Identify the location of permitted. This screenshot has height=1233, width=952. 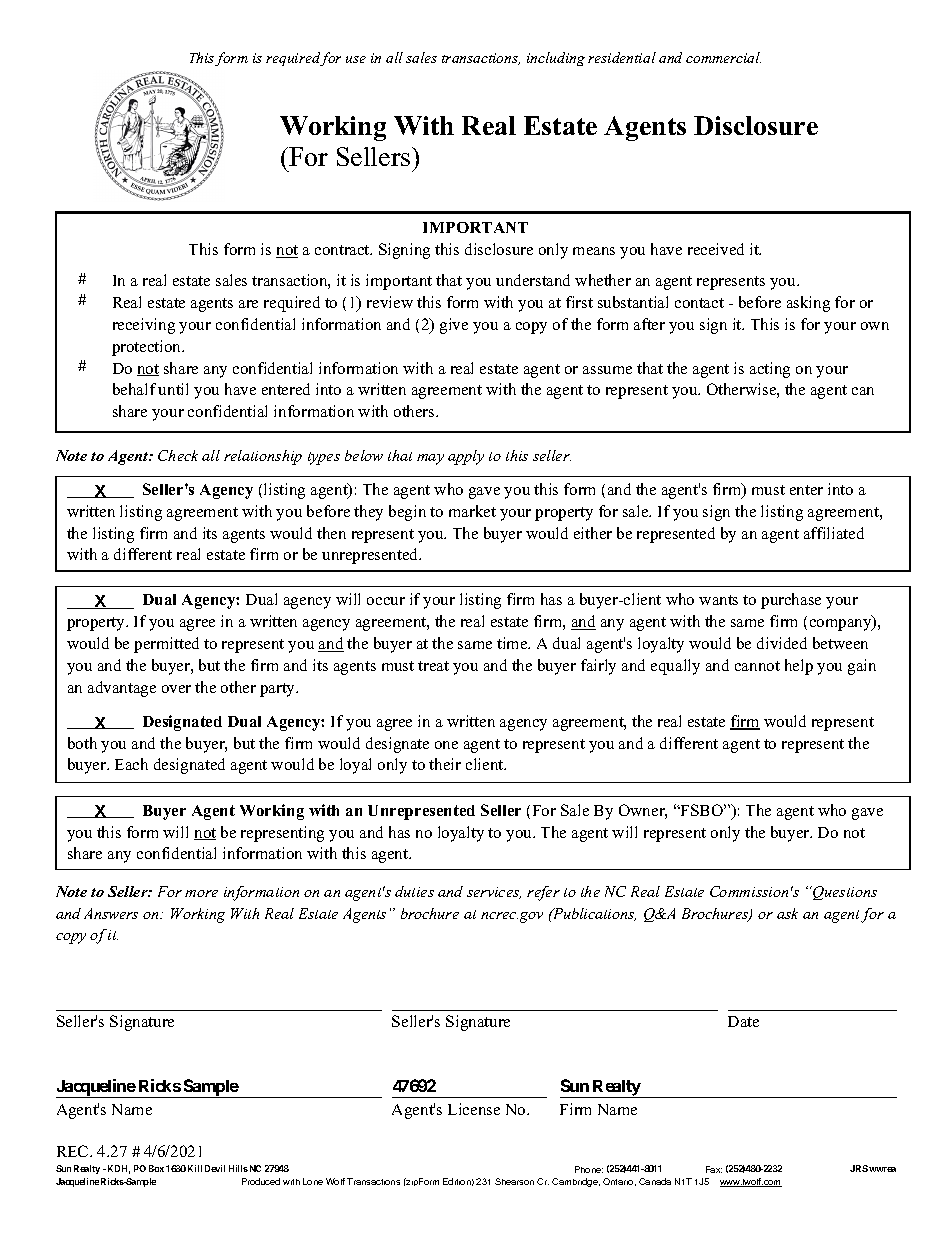
(166, 645).
